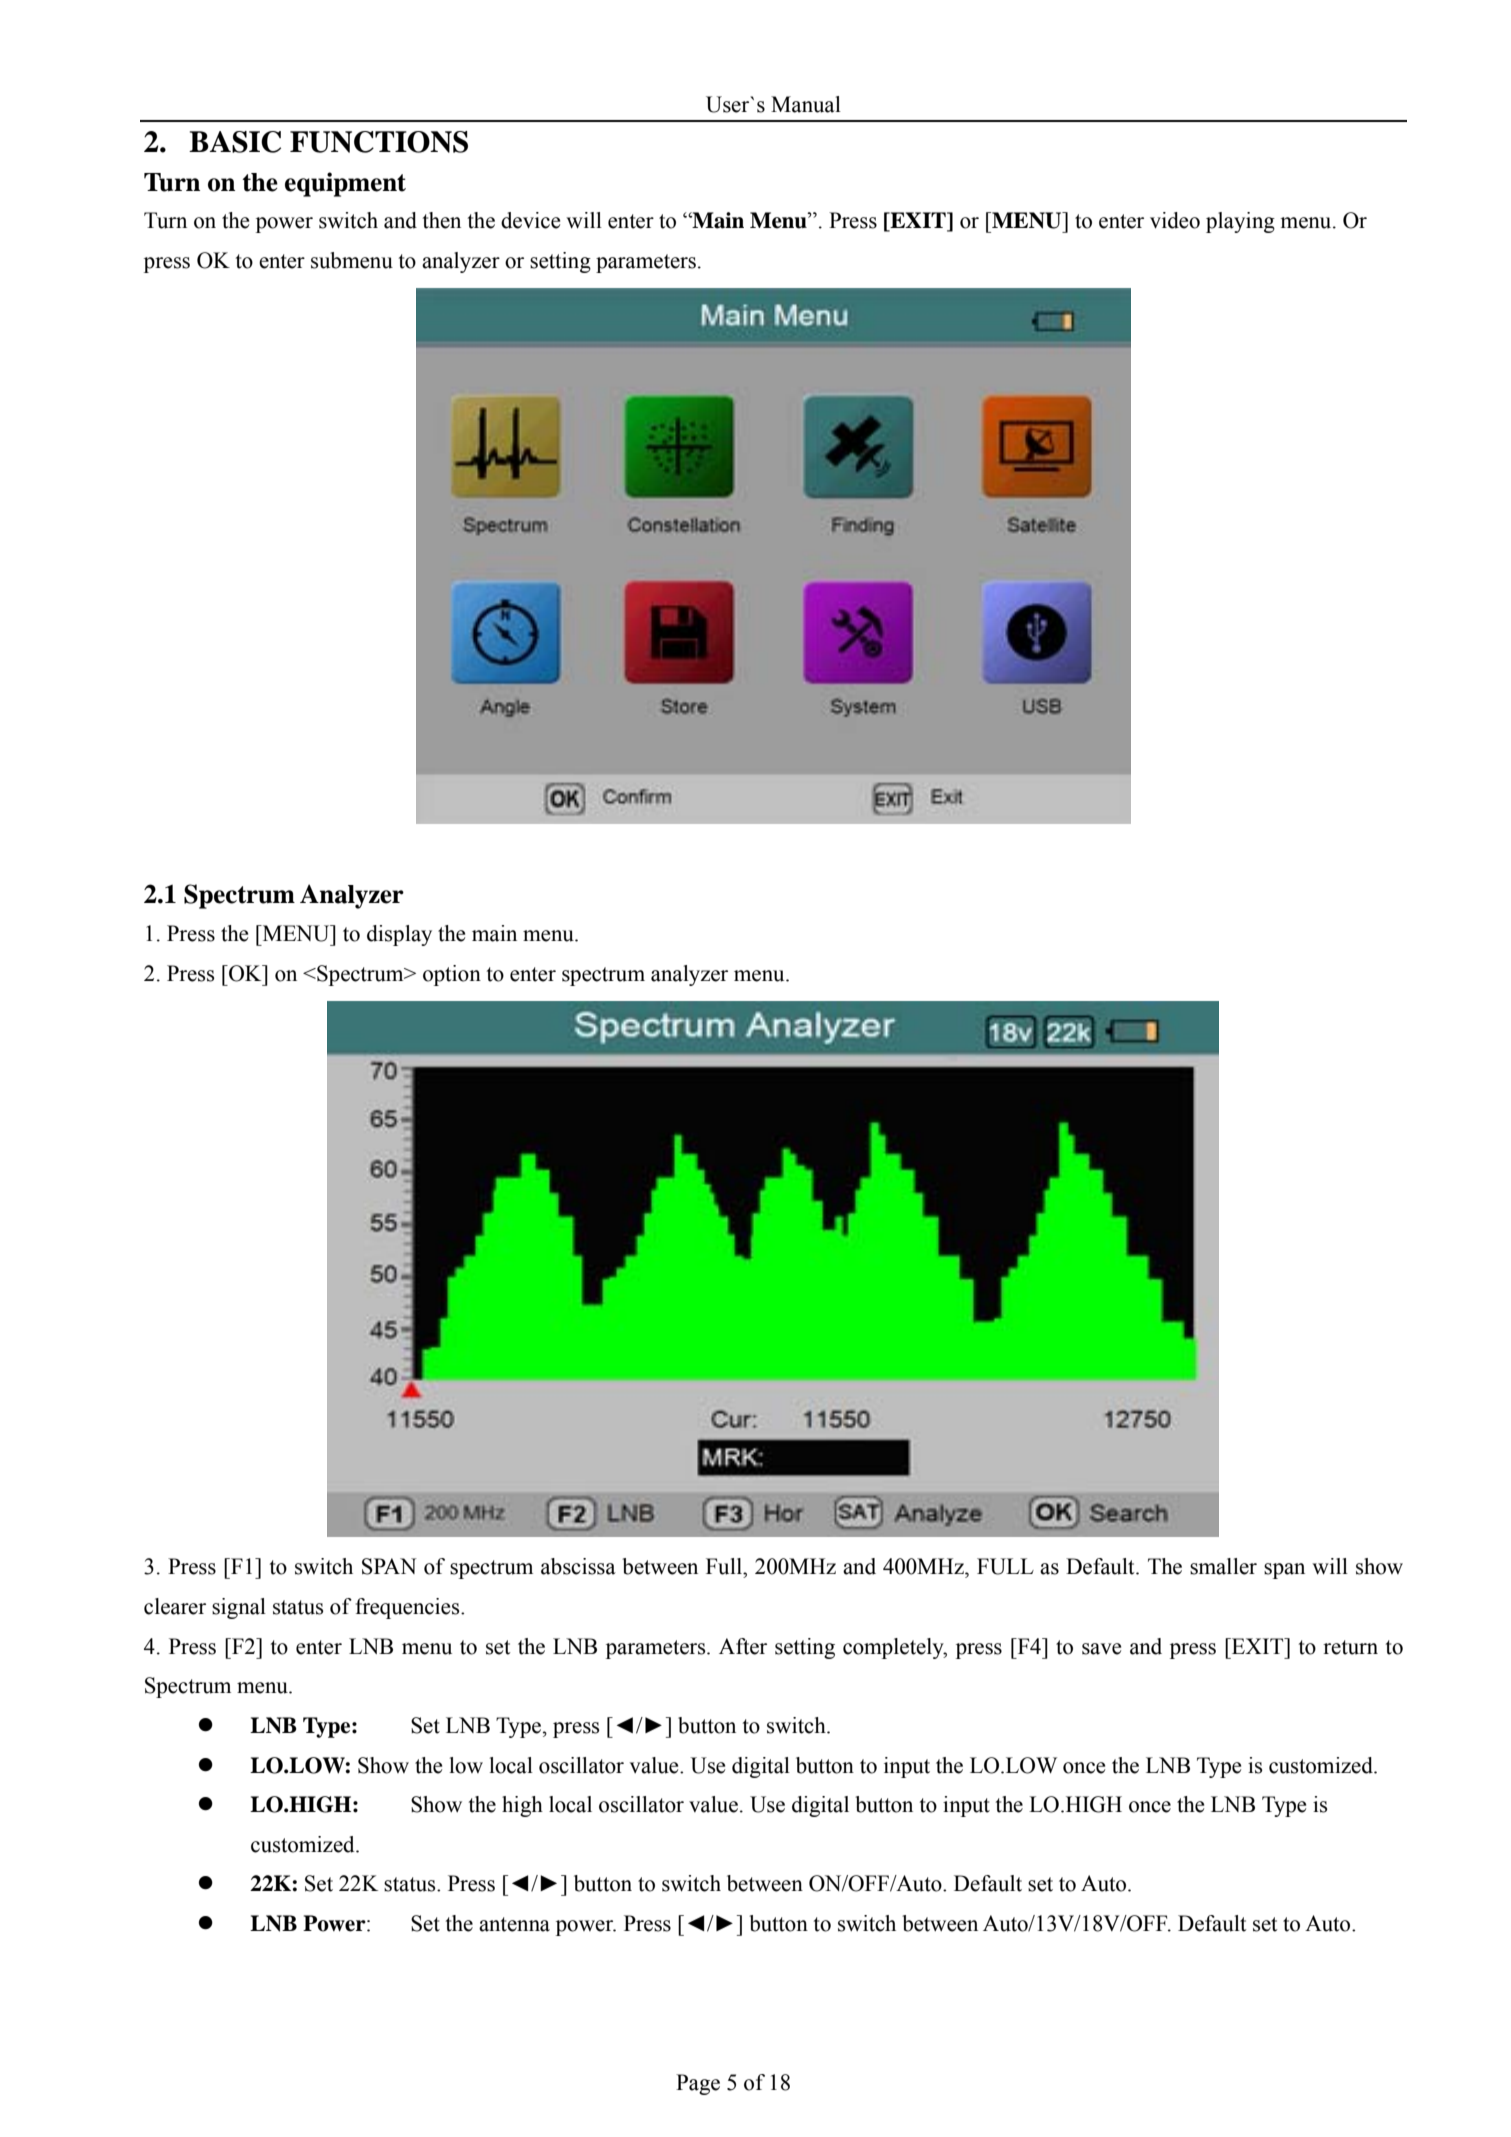 Image resolution: width=1511 pixels, height=2137 pixels. Describe the element at coordinates (1240, 222) in the screenshot. I see `playing` at that location.
